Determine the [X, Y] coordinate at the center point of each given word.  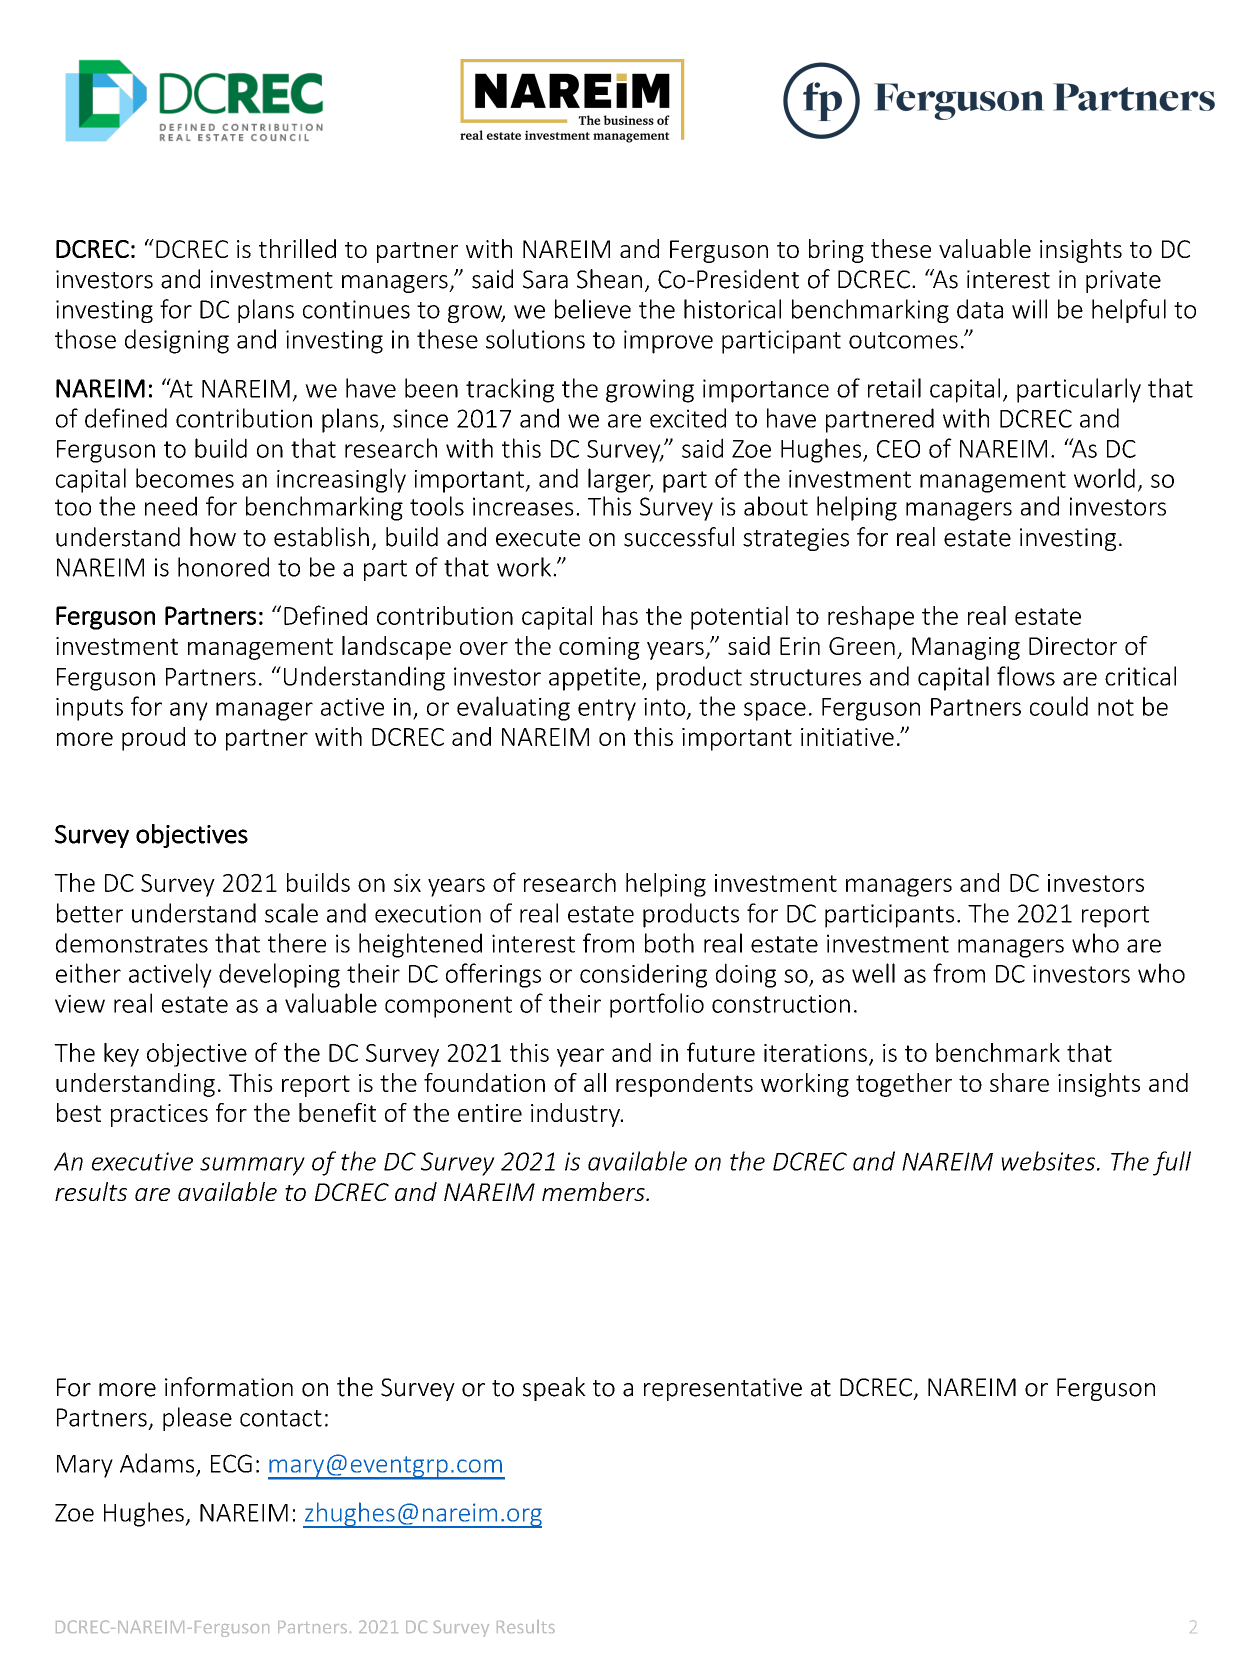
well [873, 973]
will [1029, 309]
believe [593, 309]
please [197, 1419]
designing [177, 341]
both [669, 943]
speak [554, 1389]
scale [291, 913]
